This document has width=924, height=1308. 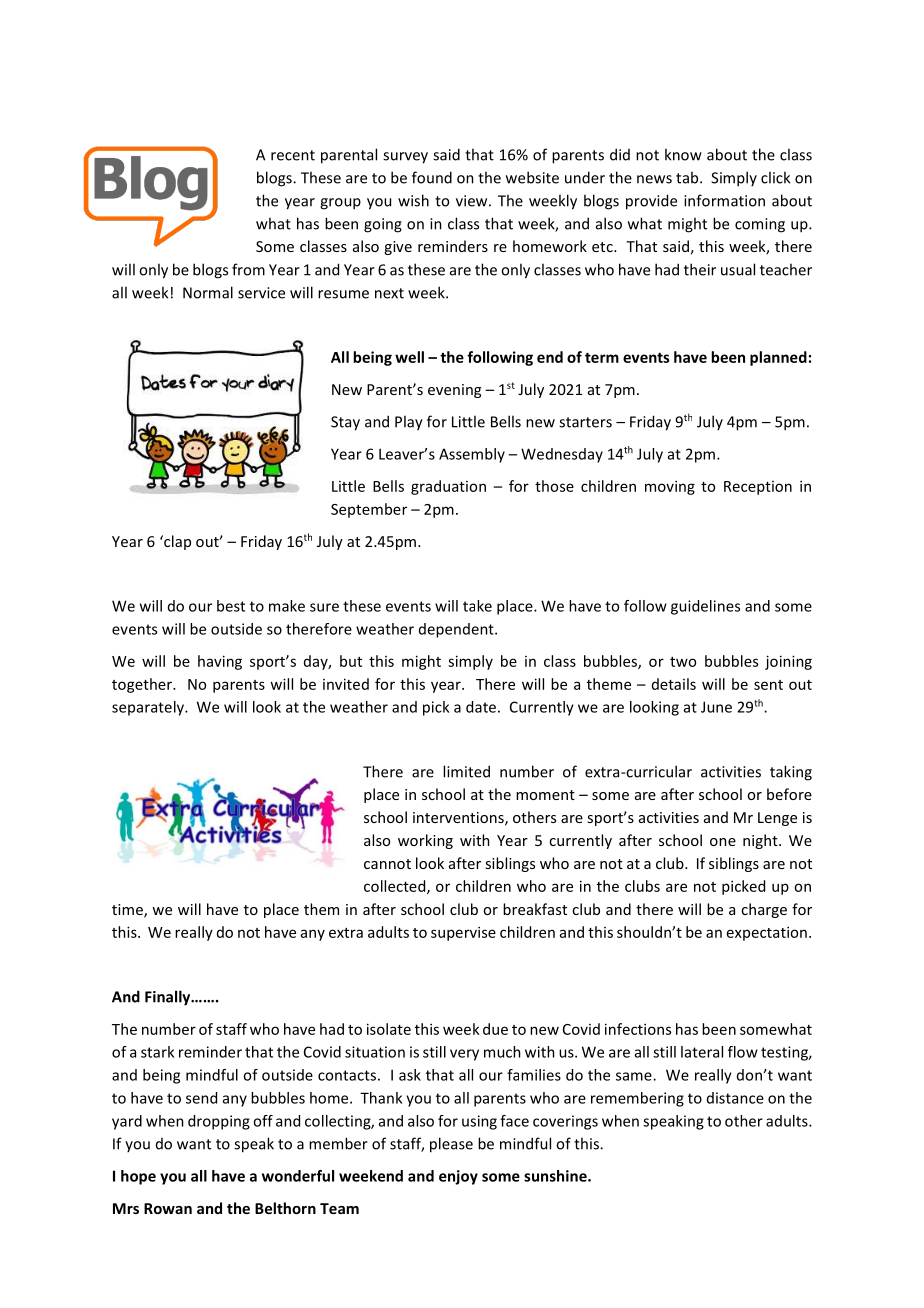 What do you see at coordinates (724, 200) in the document?
I see `information` at bounding box center [724, 200].
